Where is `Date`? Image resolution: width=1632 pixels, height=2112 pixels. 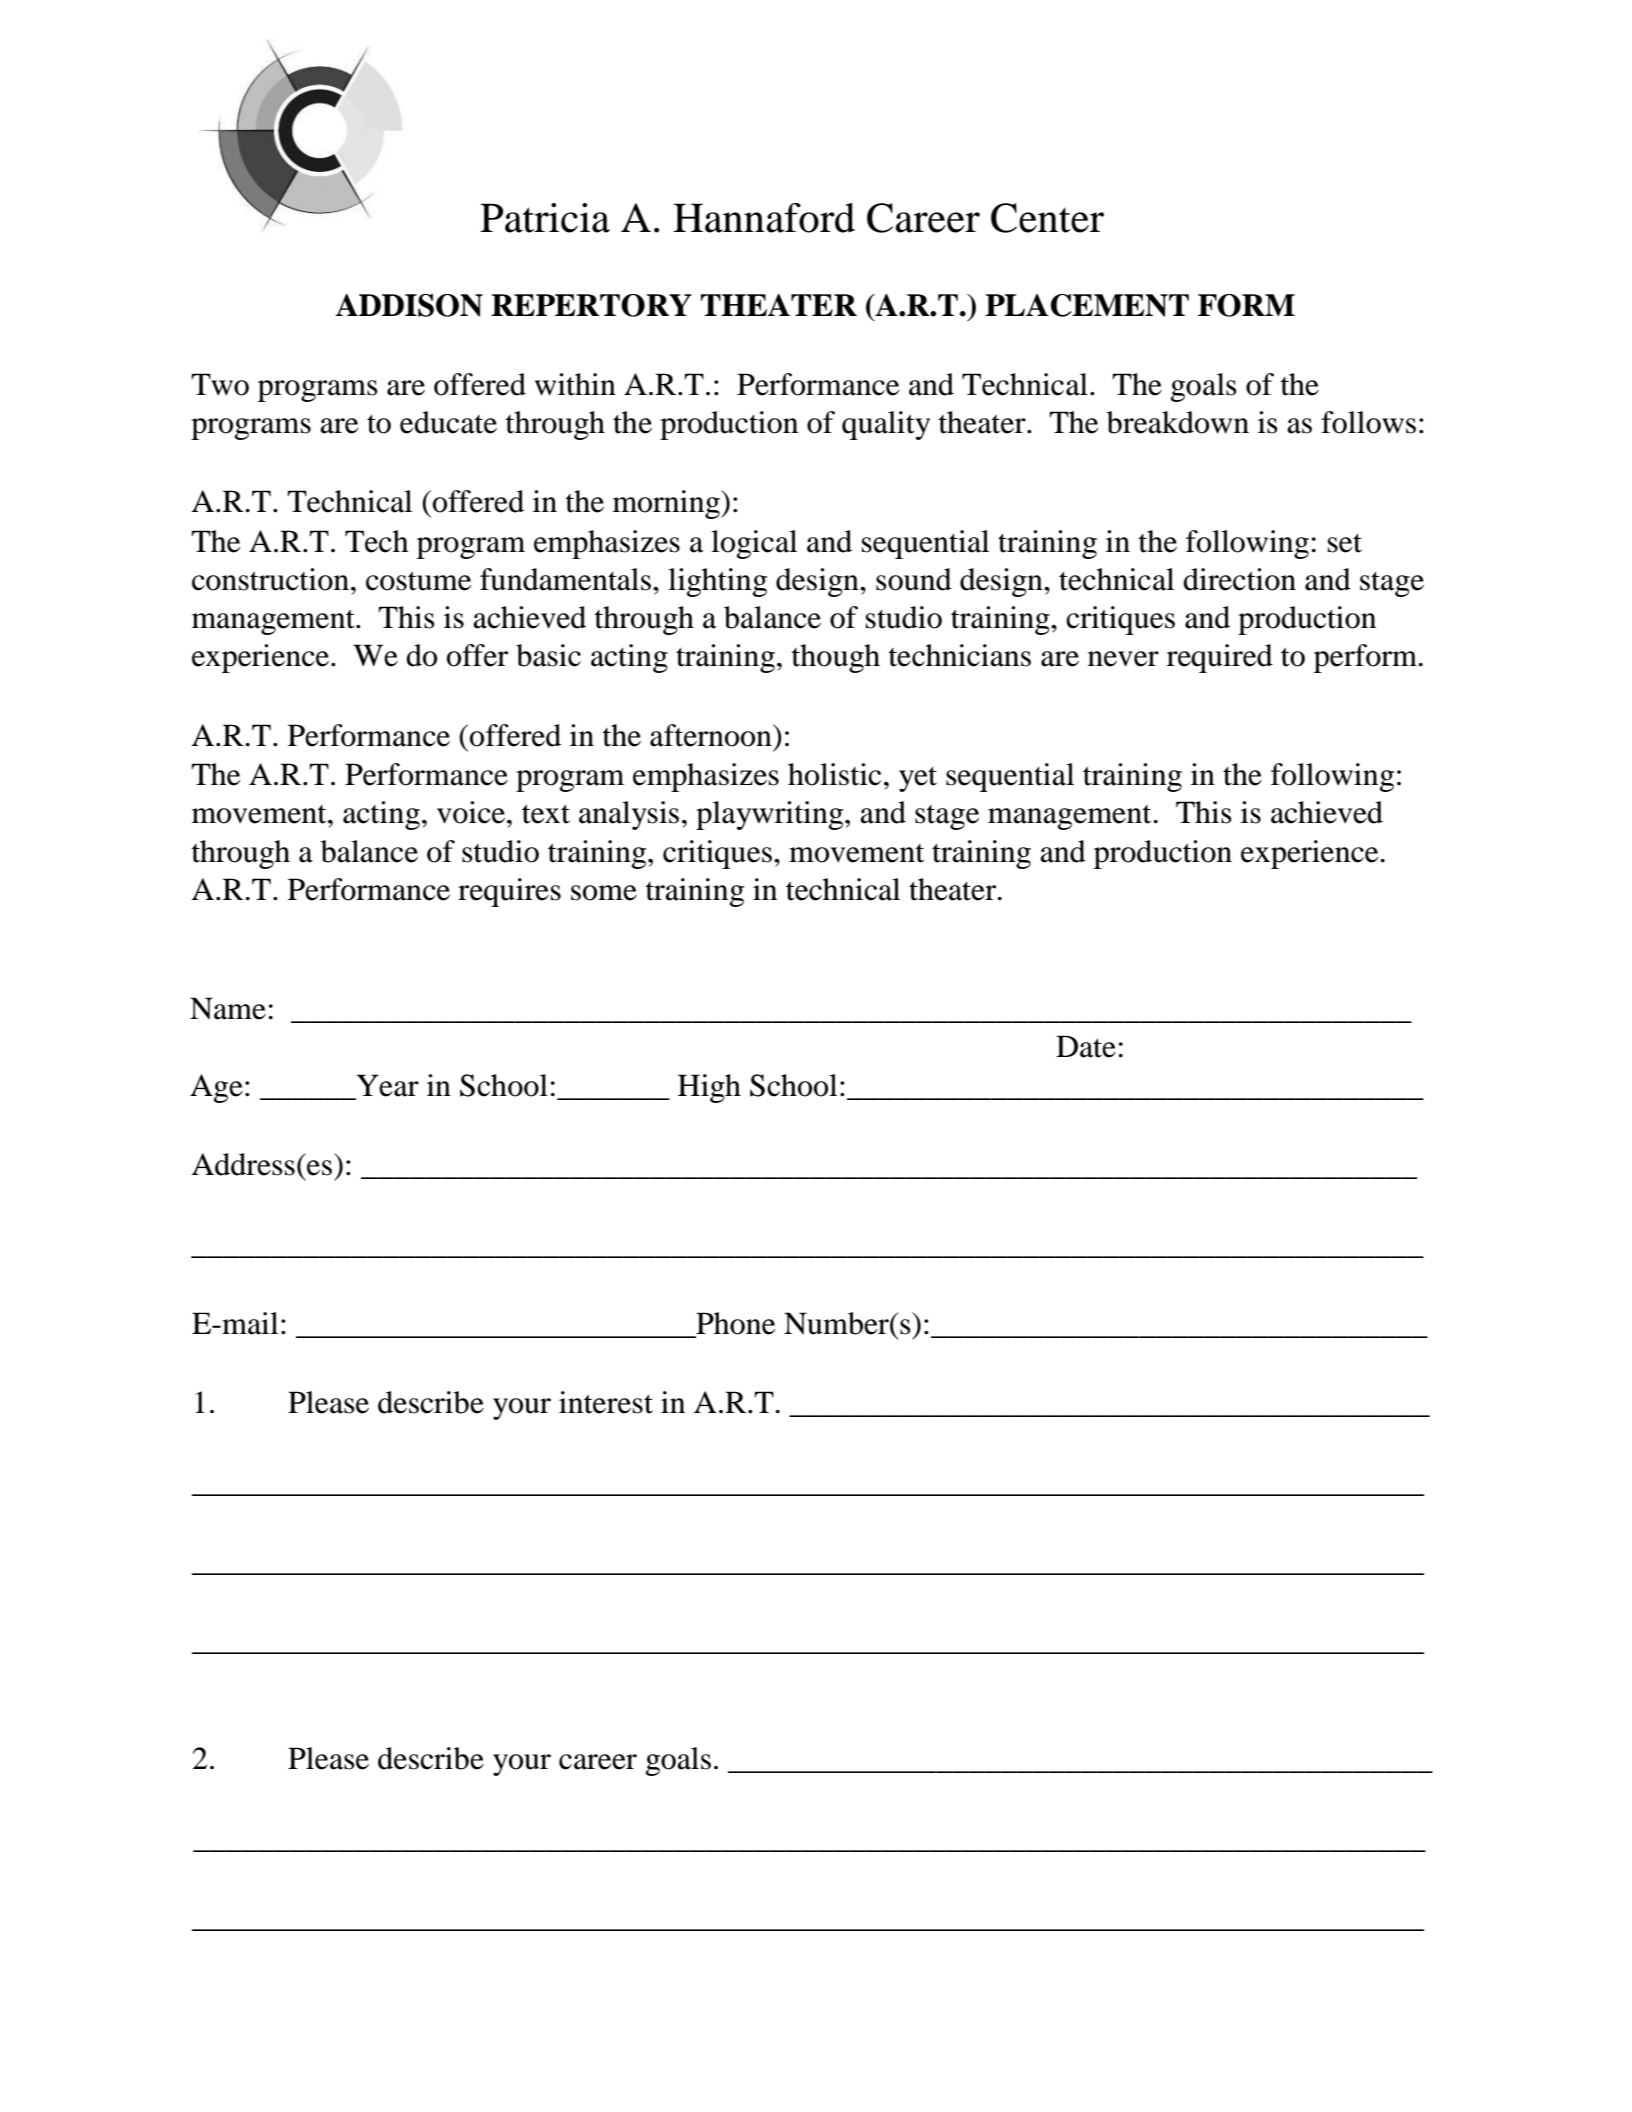 Date is located at coordinates (1086, 1046).
